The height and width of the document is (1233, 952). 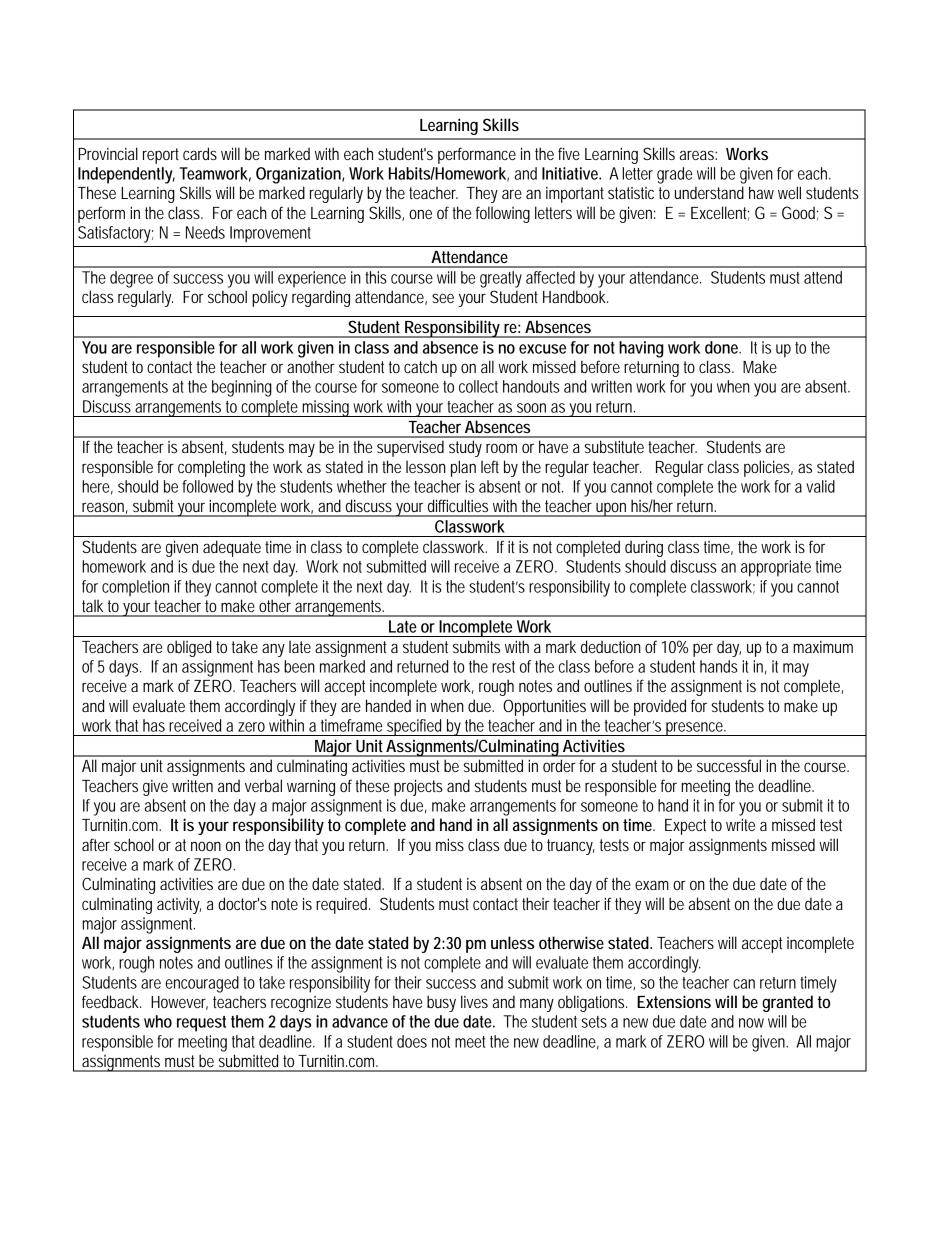 I want to click on busy, so click(x=441, y=1003).
